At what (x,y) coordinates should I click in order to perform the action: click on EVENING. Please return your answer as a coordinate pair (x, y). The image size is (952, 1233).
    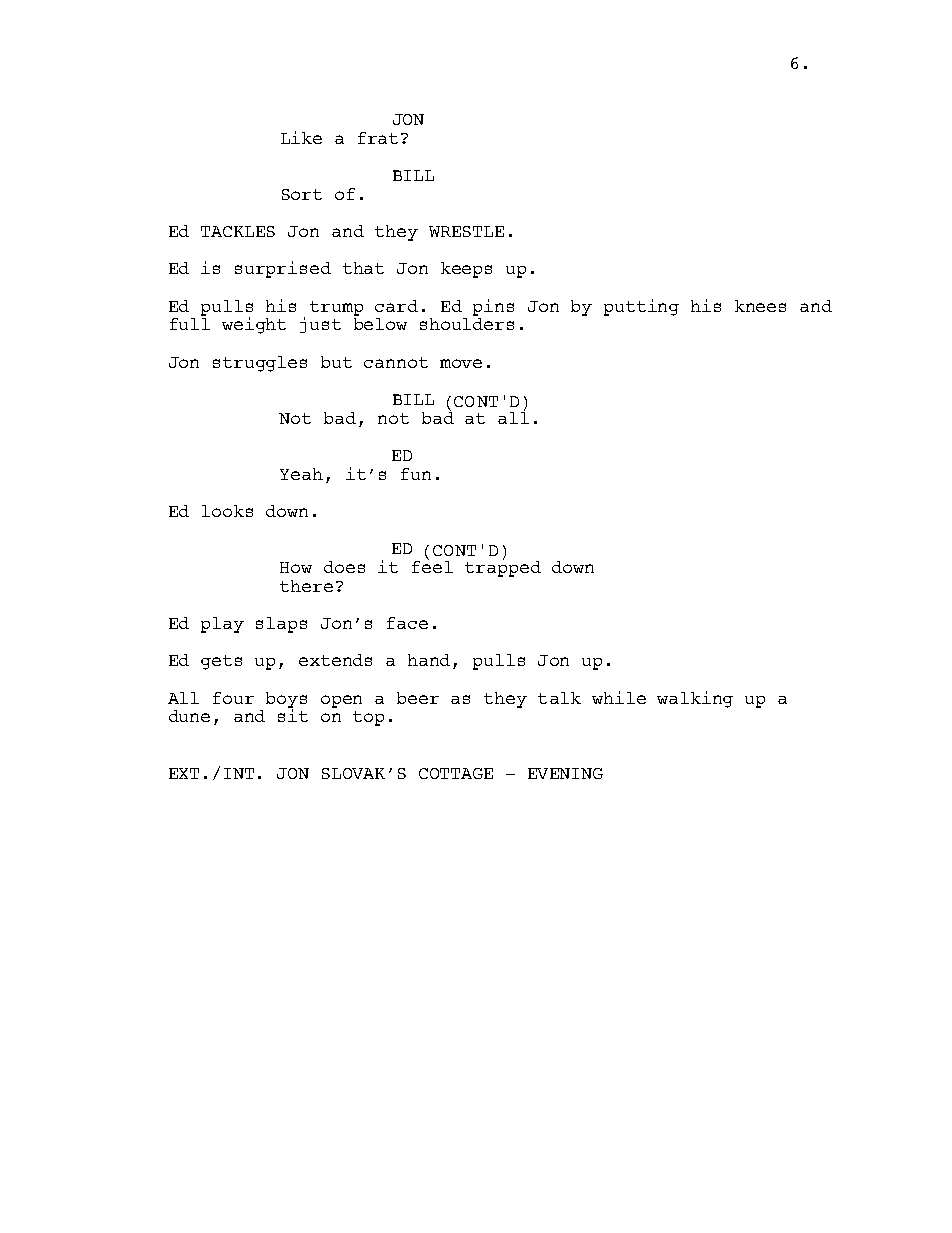
    Looking at the image, I should click on (565, 773).
